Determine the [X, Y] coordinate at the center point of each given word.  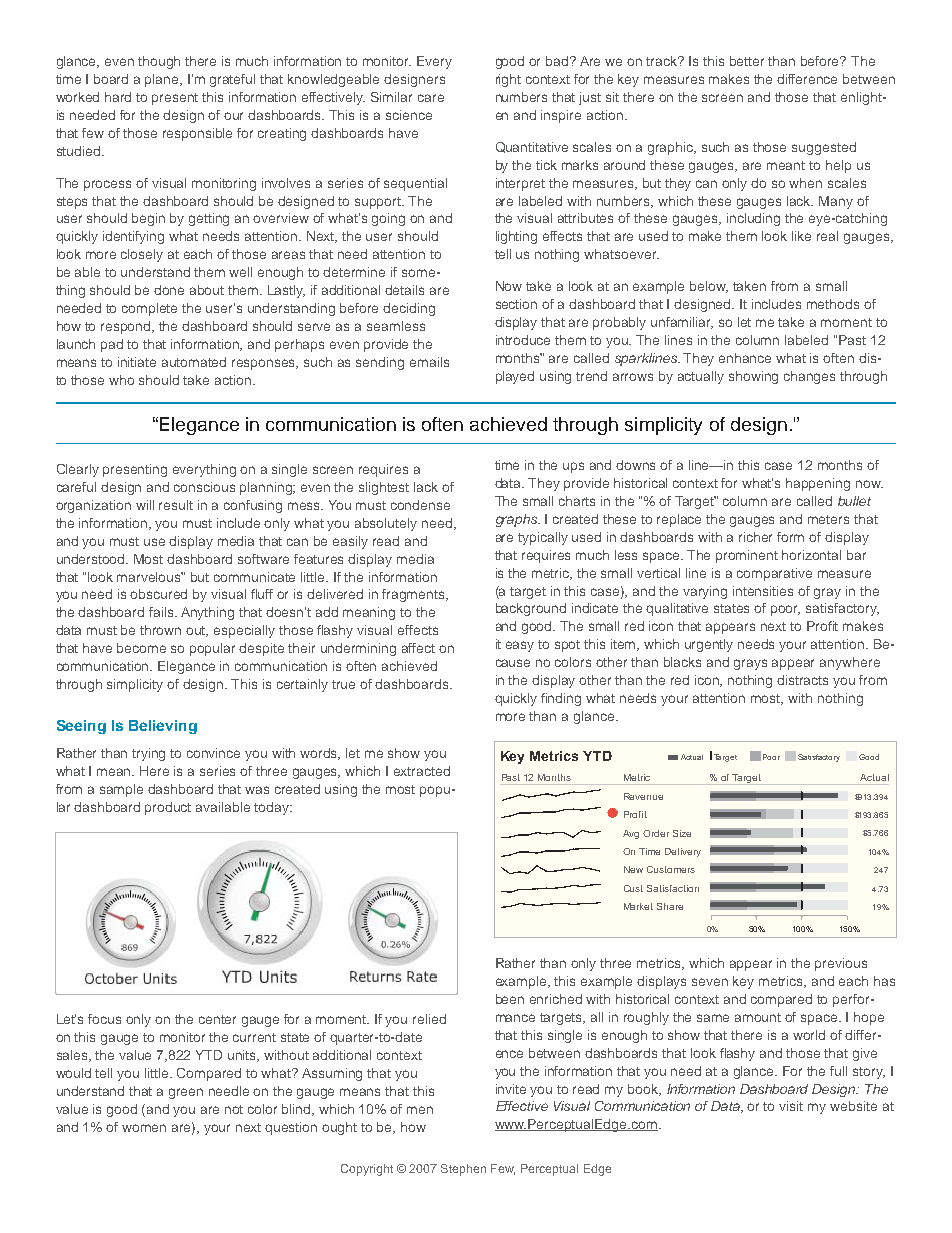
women [144, 1128]
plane [163, 80]
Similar [391, 97]
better [747, 61]
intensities [763, 591]
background [531, 609]
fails [162, 612]
